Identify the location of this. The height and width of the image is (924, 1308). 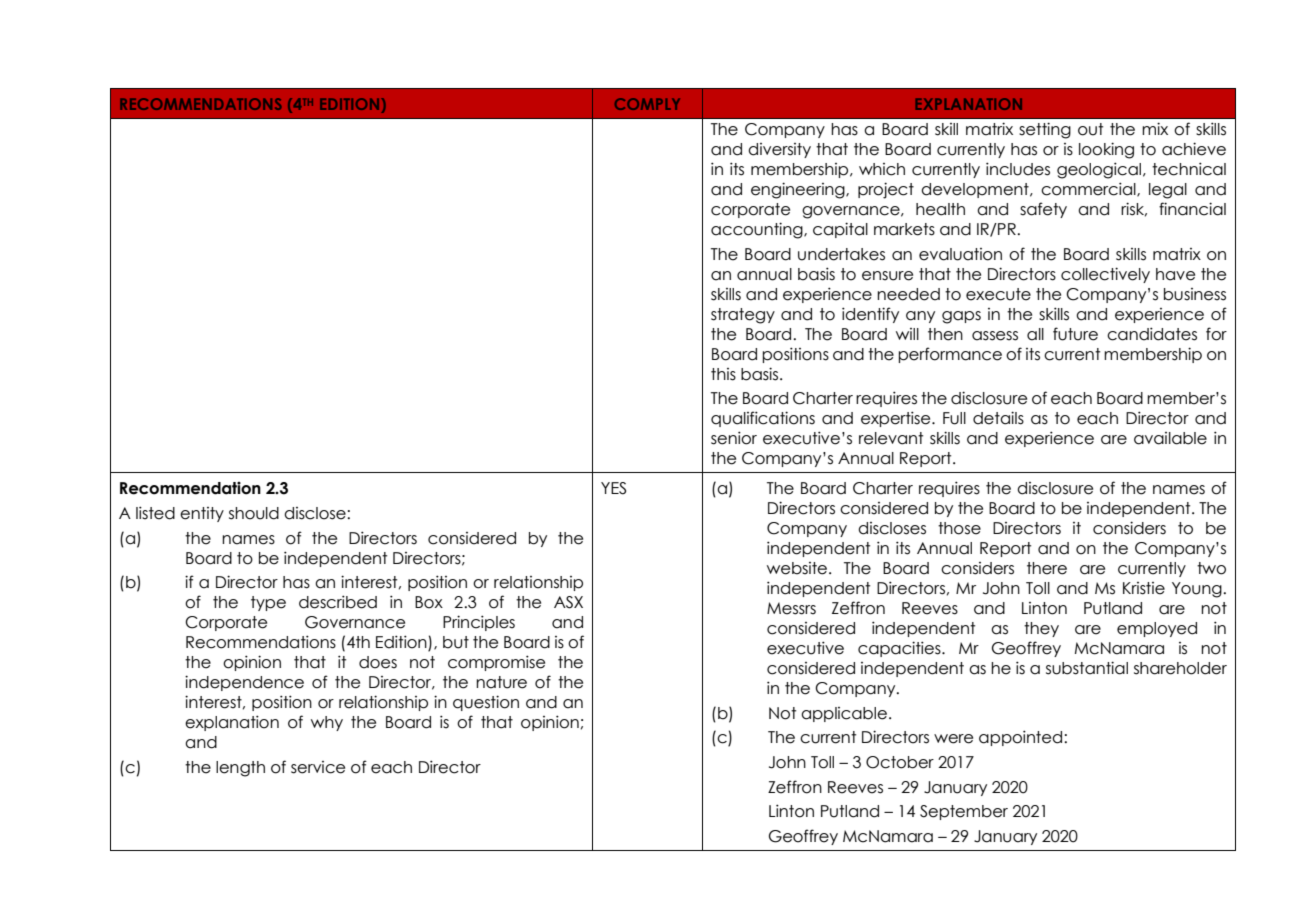
(723, 374).
